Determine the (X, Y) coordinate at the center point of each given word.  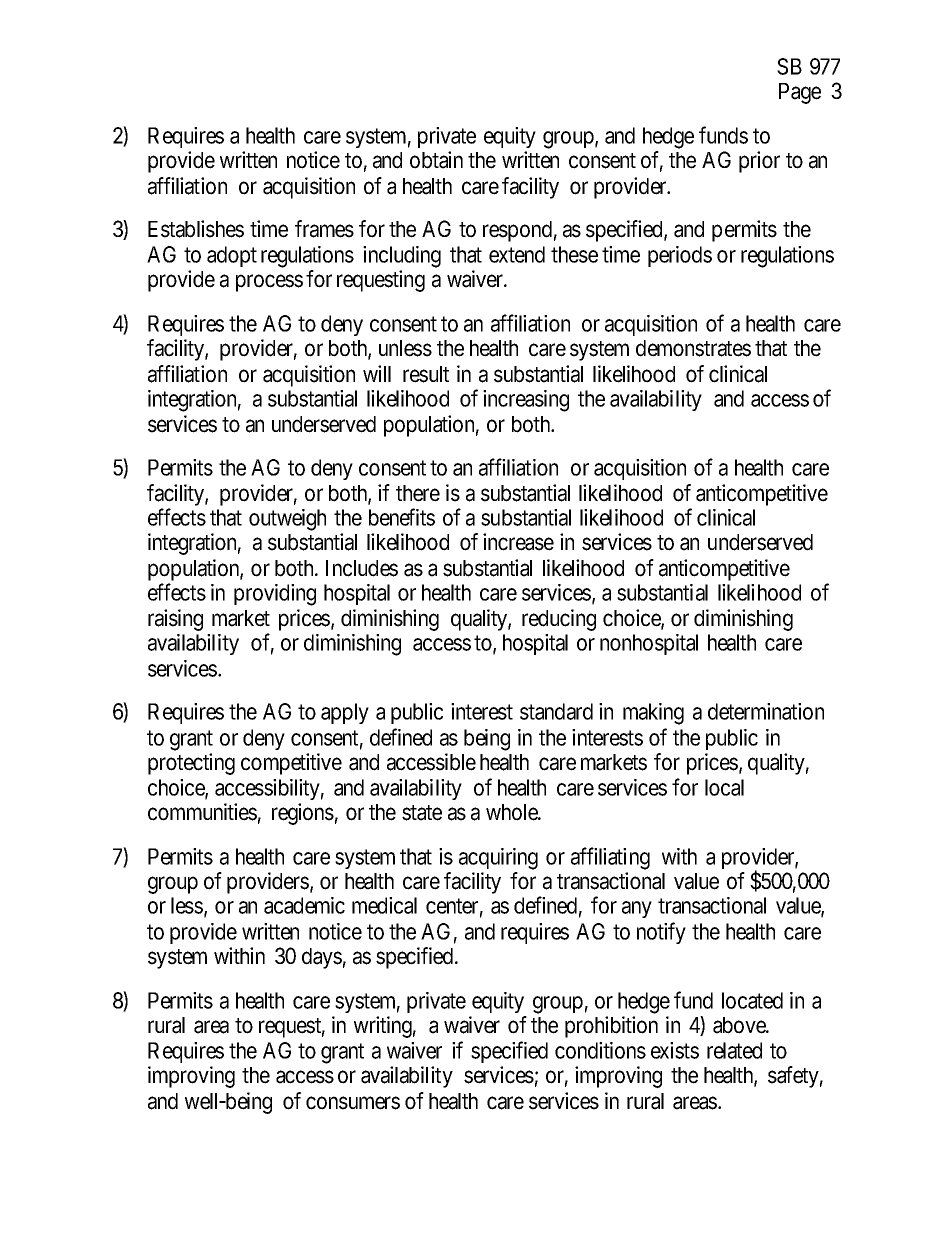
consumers (353, 1103)
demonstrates (693, 348)
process (269, 283)
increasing (526, 401)
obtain (436, 160)
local (724, 787)
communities (202, 812)
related (734, 1050)
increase (518, 542)
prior (759, 162)
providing (275, 595)
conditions (600, 1050)
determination (766, 711)
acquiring (498, 859)
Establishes (196, 229)
